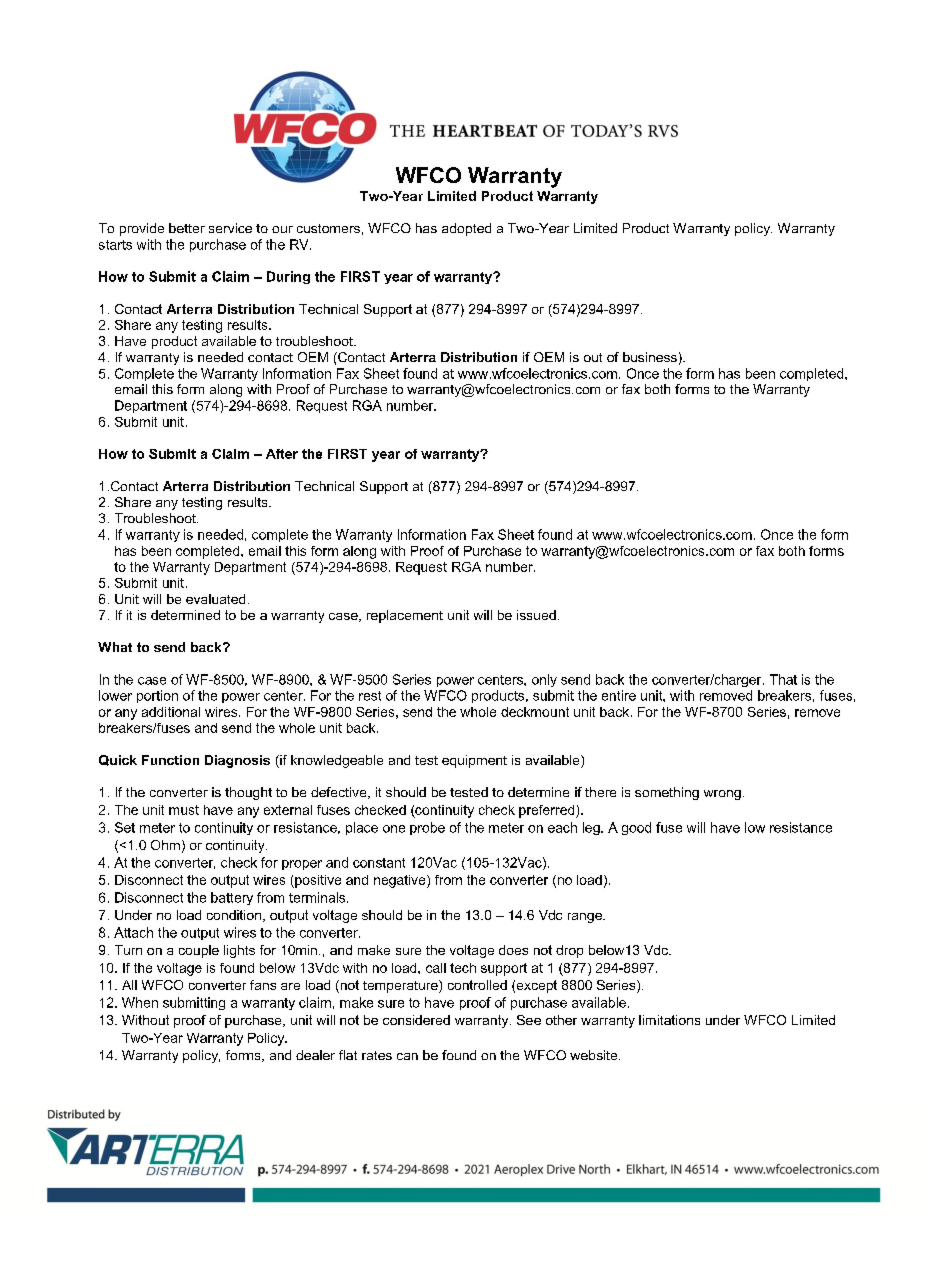 This image has width=952, height=1272. I want to click on considered, so click(416, 1020).
